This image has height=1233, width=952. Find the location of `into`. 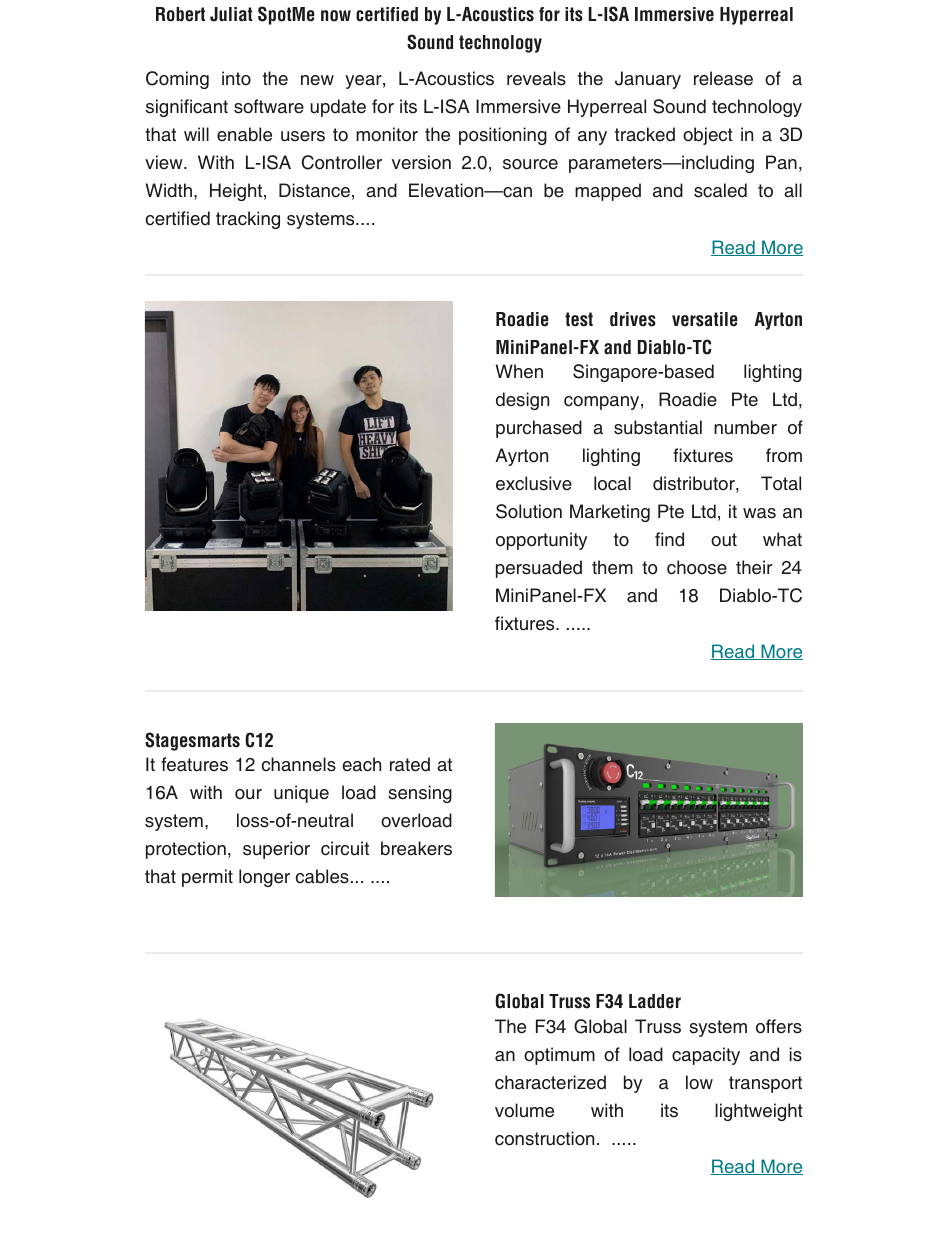

into is located at coordinates (236, 78).
